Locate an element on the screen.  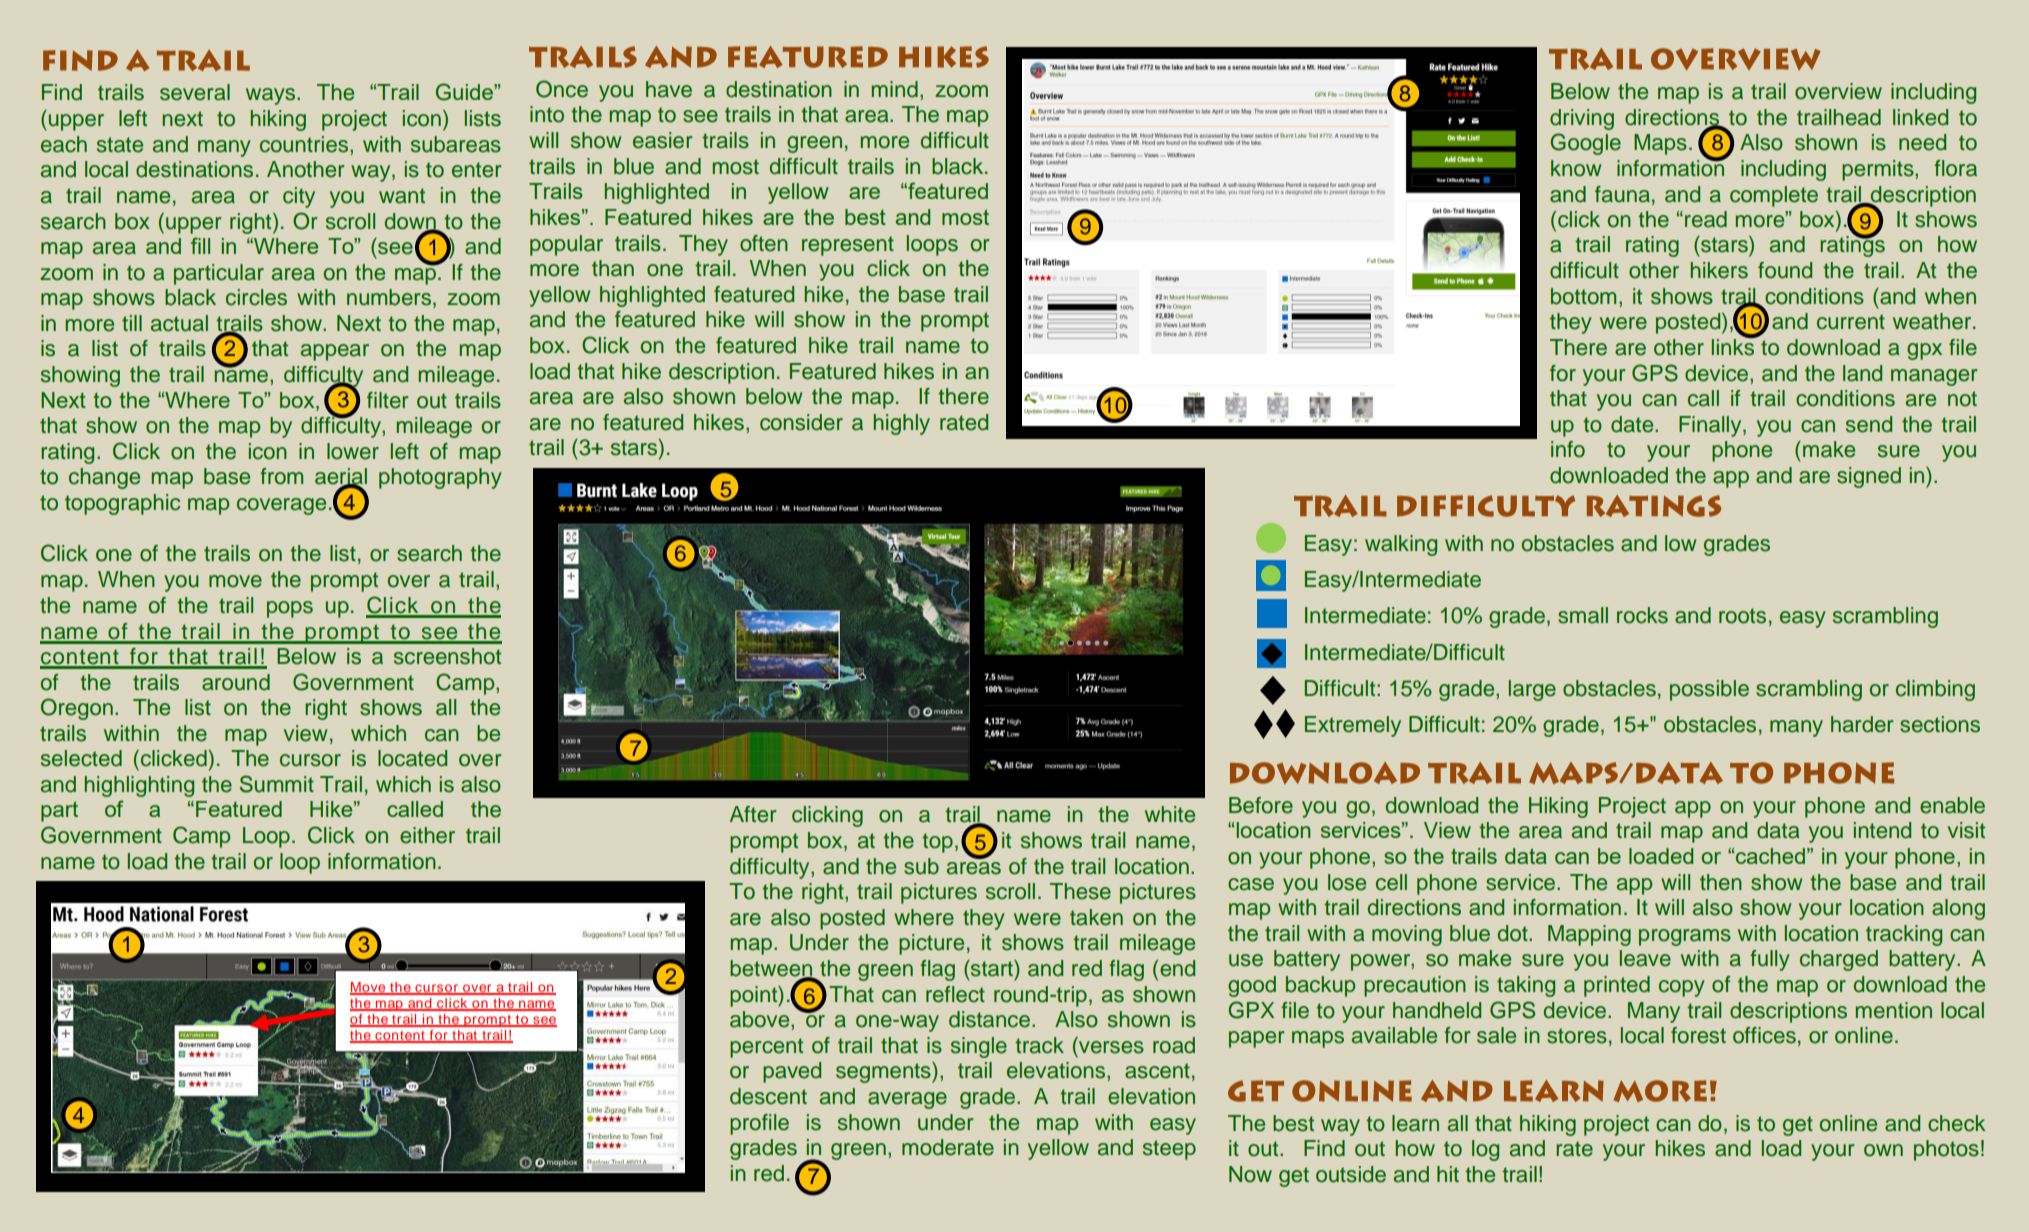
mind is located at coordinates (894, 89).
